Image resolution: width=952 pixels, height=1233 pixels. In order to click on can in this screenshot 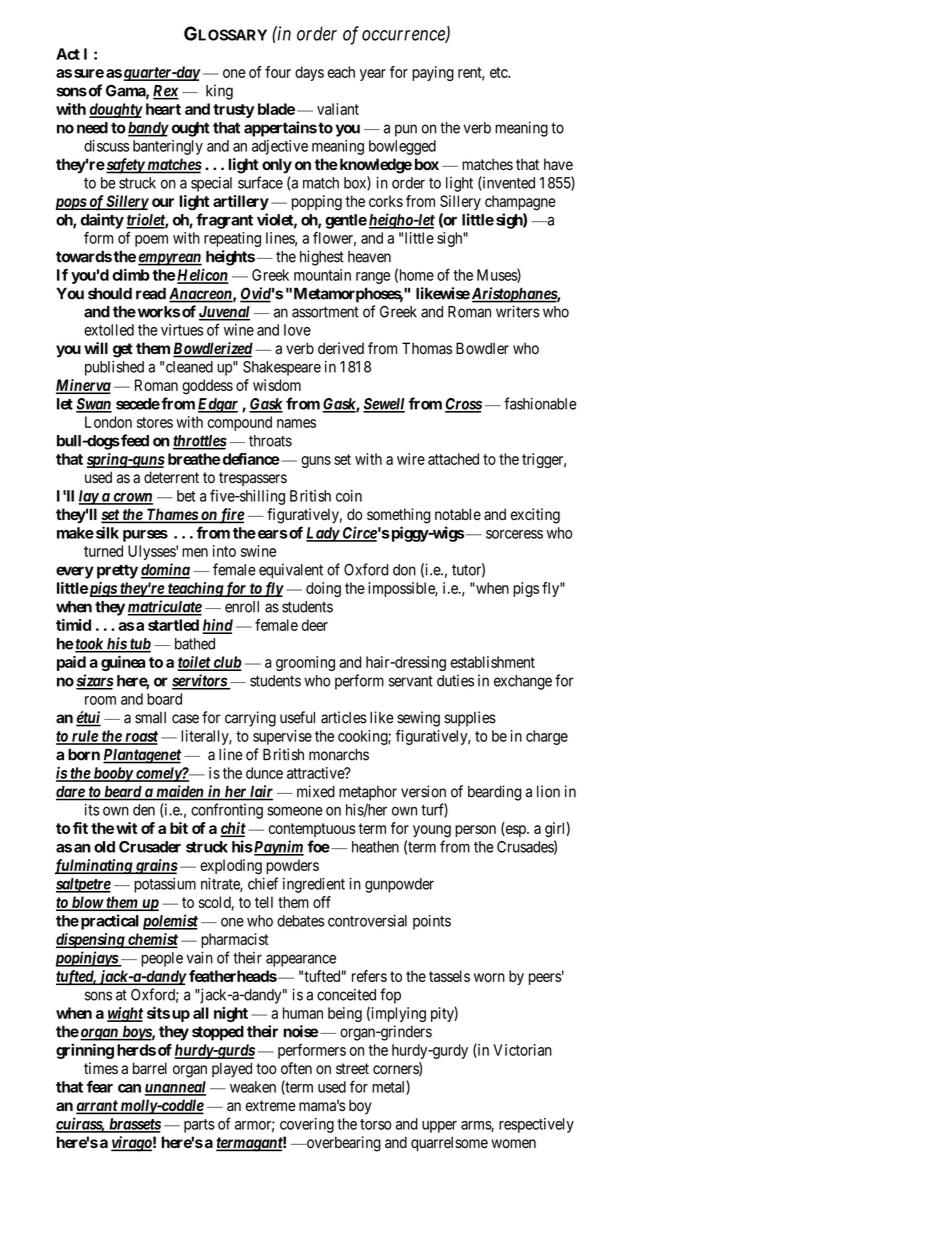, I will do `click(129, 1088)`.
